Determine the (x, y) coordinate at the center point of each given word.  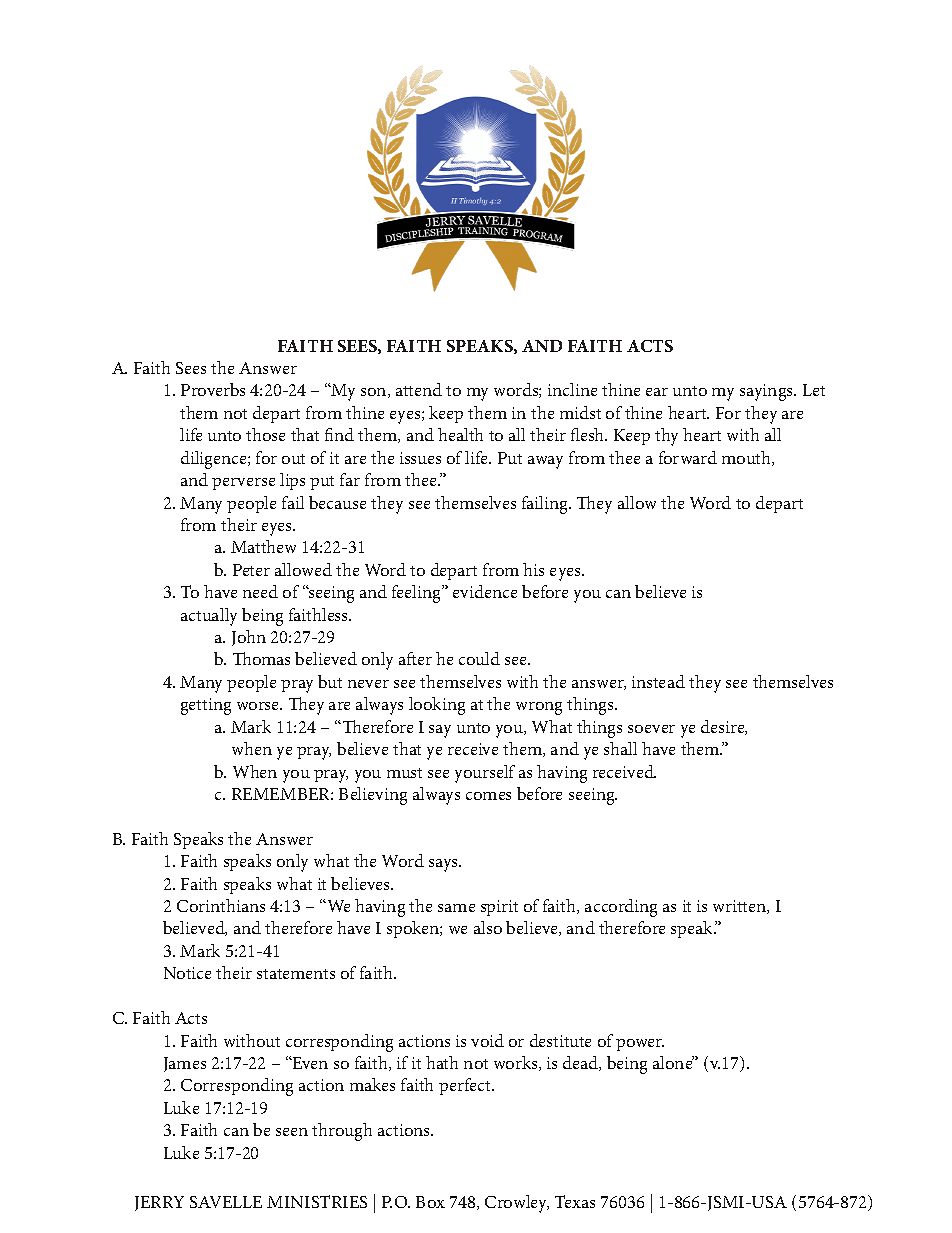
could (479, 658)
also (488, 927)
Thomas (261, 658)
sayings (768, 392)
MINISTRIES (317, 1201)
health (460, 434)
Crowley (517, 1204)
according (621, 908)
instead (658, 681)
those (265, 434)
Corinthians (221, 905)
